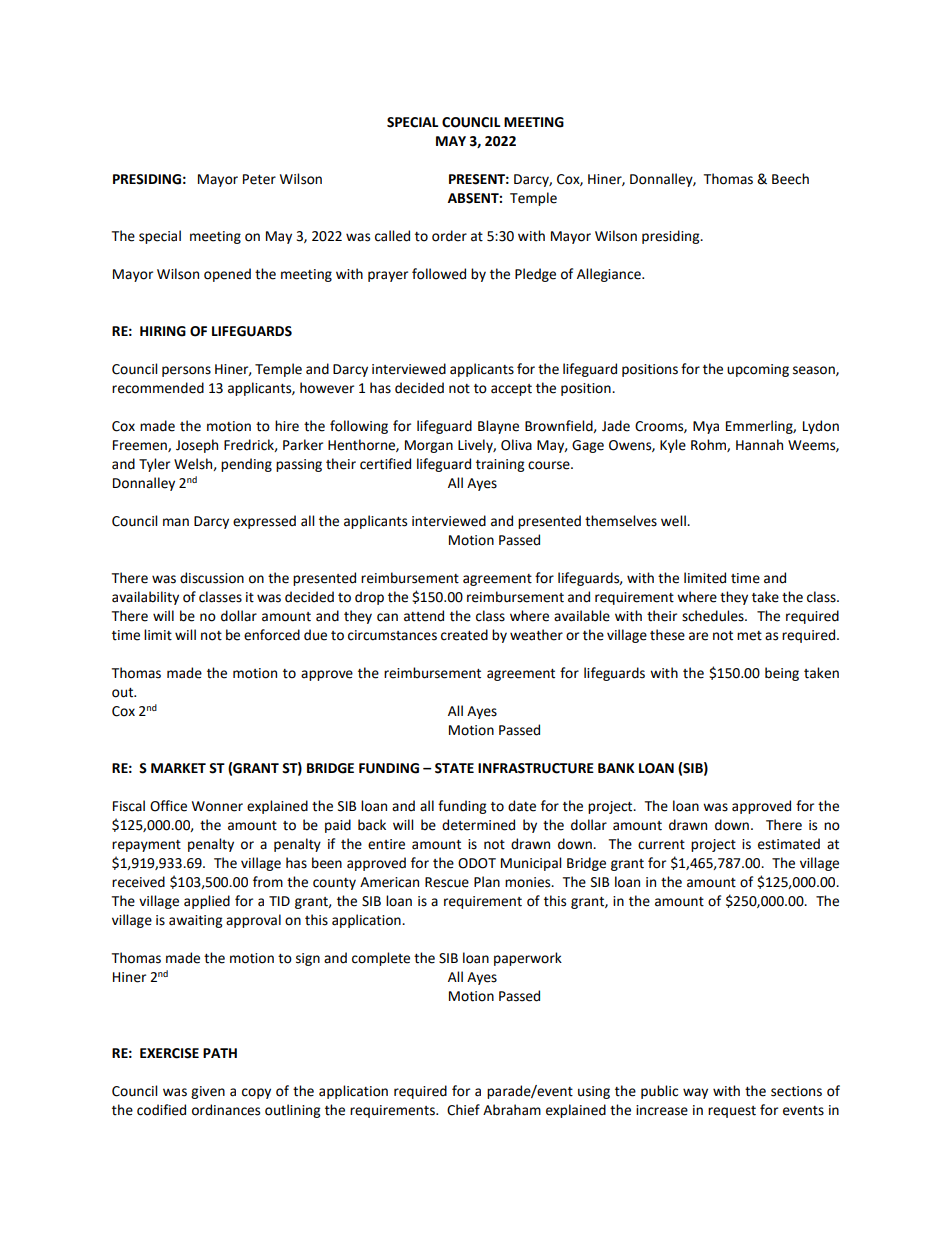  What do you see at coordinates (661, 845) in the document?
I see `current` at bounding box center [661, 845].
